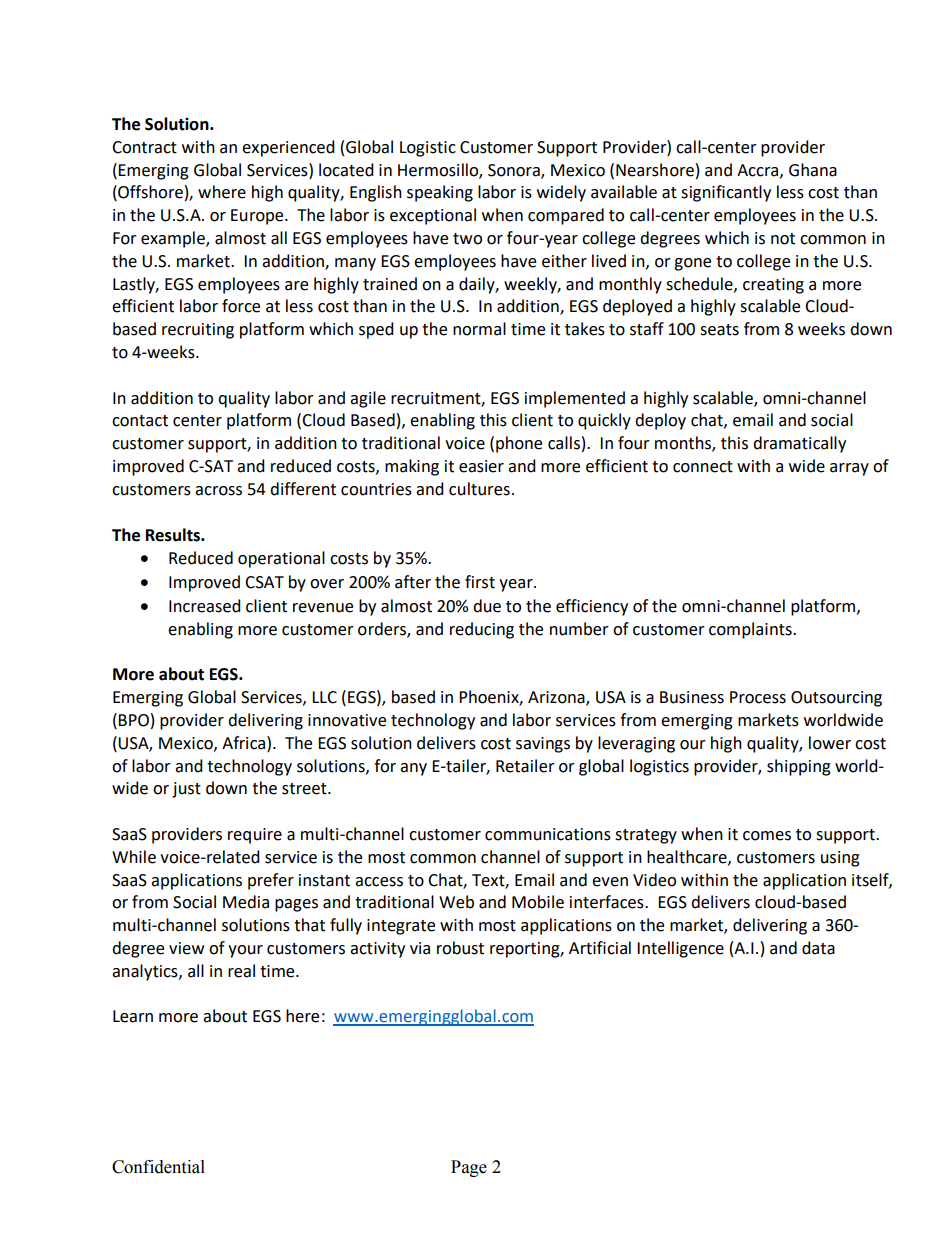 Image resolution: width=952 pixels, height=1233 pixels. I want to click on comes, so click(767, 836).
